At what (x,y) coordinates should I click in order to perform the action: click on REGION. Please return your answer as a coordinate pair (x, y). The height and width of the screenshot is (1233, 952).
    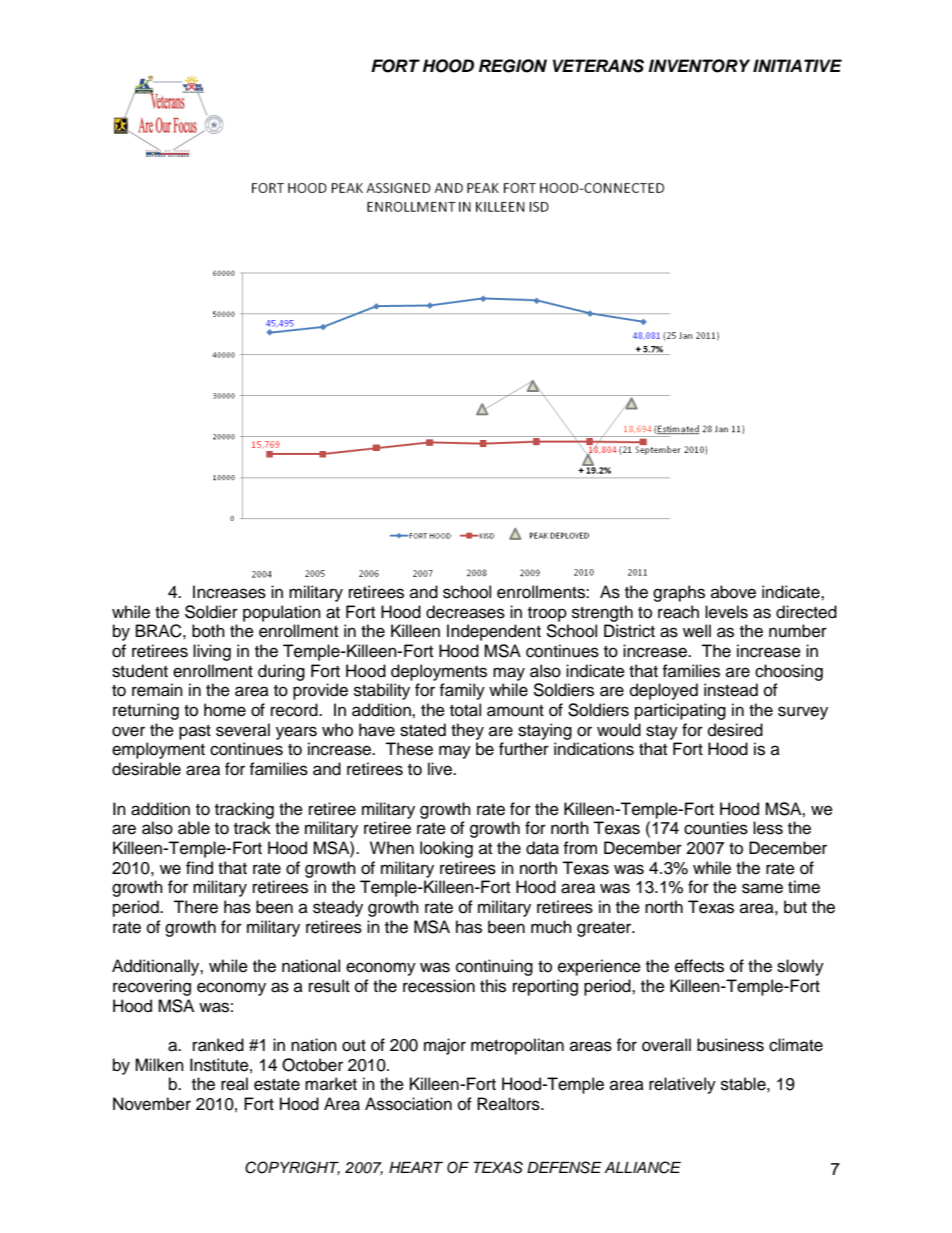
    Looking at the image, I should click on (513, 66).
